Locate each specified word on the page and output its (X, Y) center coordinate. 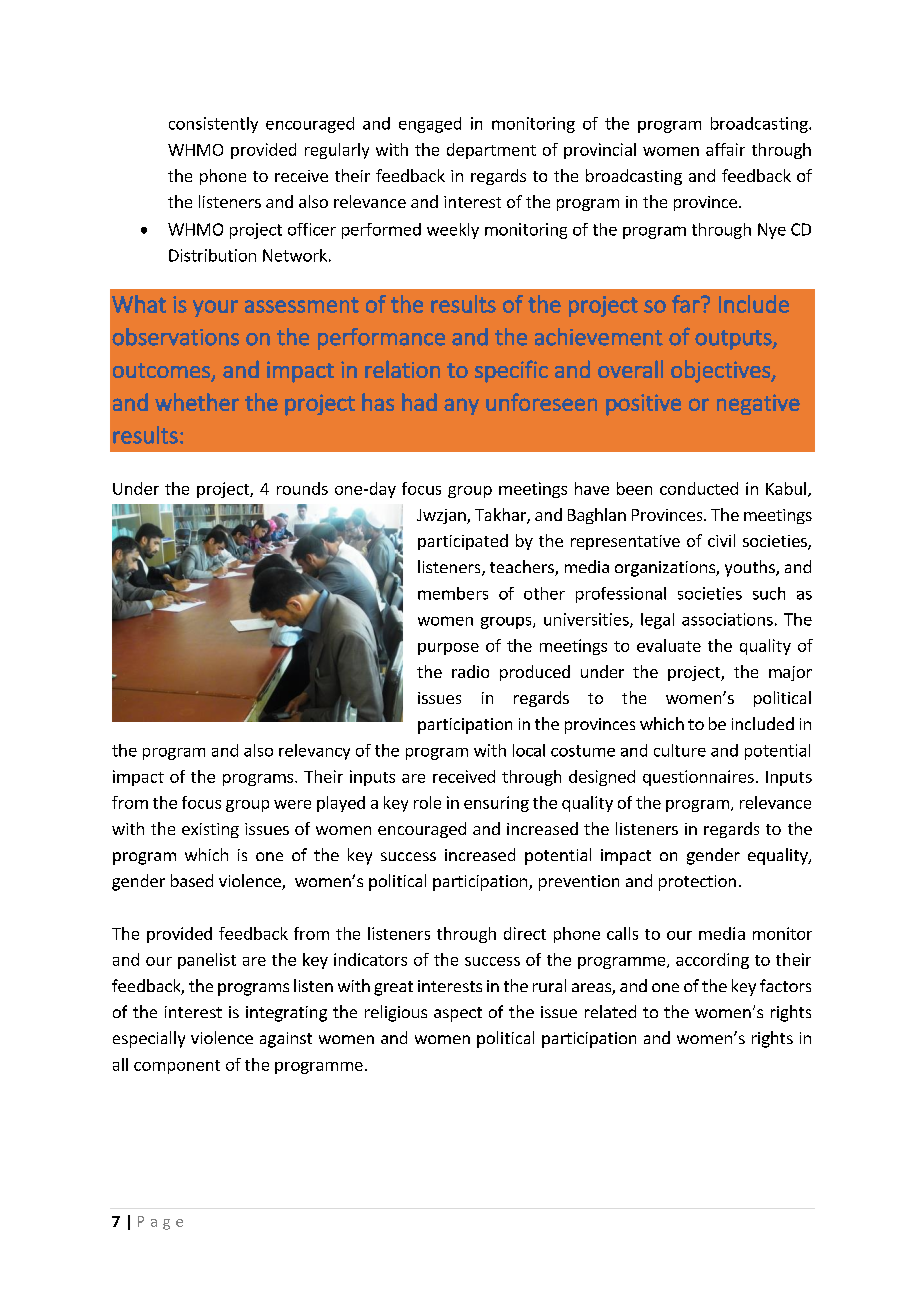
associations (727, 619)
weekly (453, 231)
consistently (213, 125)
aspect (458, 1014)
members (453, 593)
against (286, 1040)
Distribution (212, 255)
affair (725, 149)
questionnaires (698, 778)
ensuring (496, 804)
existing (210, 830)
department (491, 151)
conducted (699, 488)
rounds (302, 488)
